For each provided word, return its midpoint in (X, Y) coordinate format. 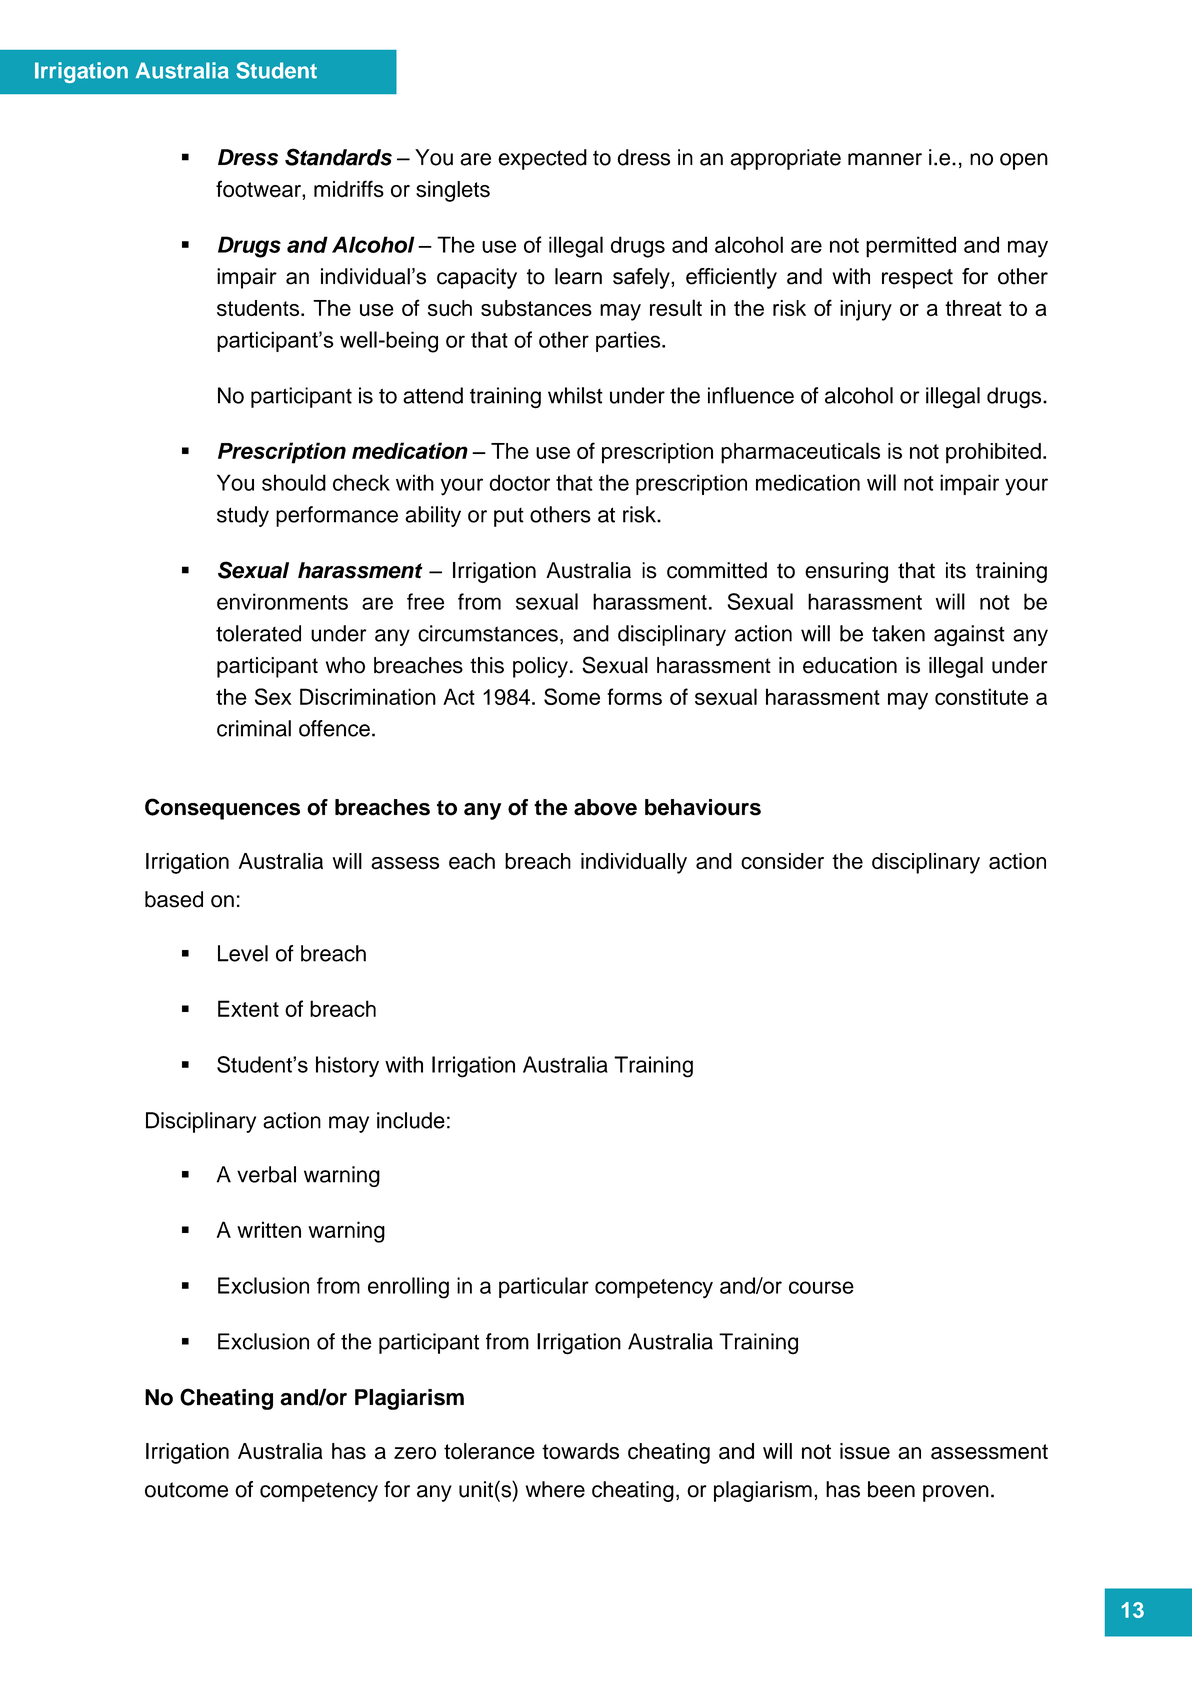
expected (542, 159)
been (891, 1489)
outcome (186, 1490)
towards (580, 1451)
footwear (259, 189)
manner (885, 159)
